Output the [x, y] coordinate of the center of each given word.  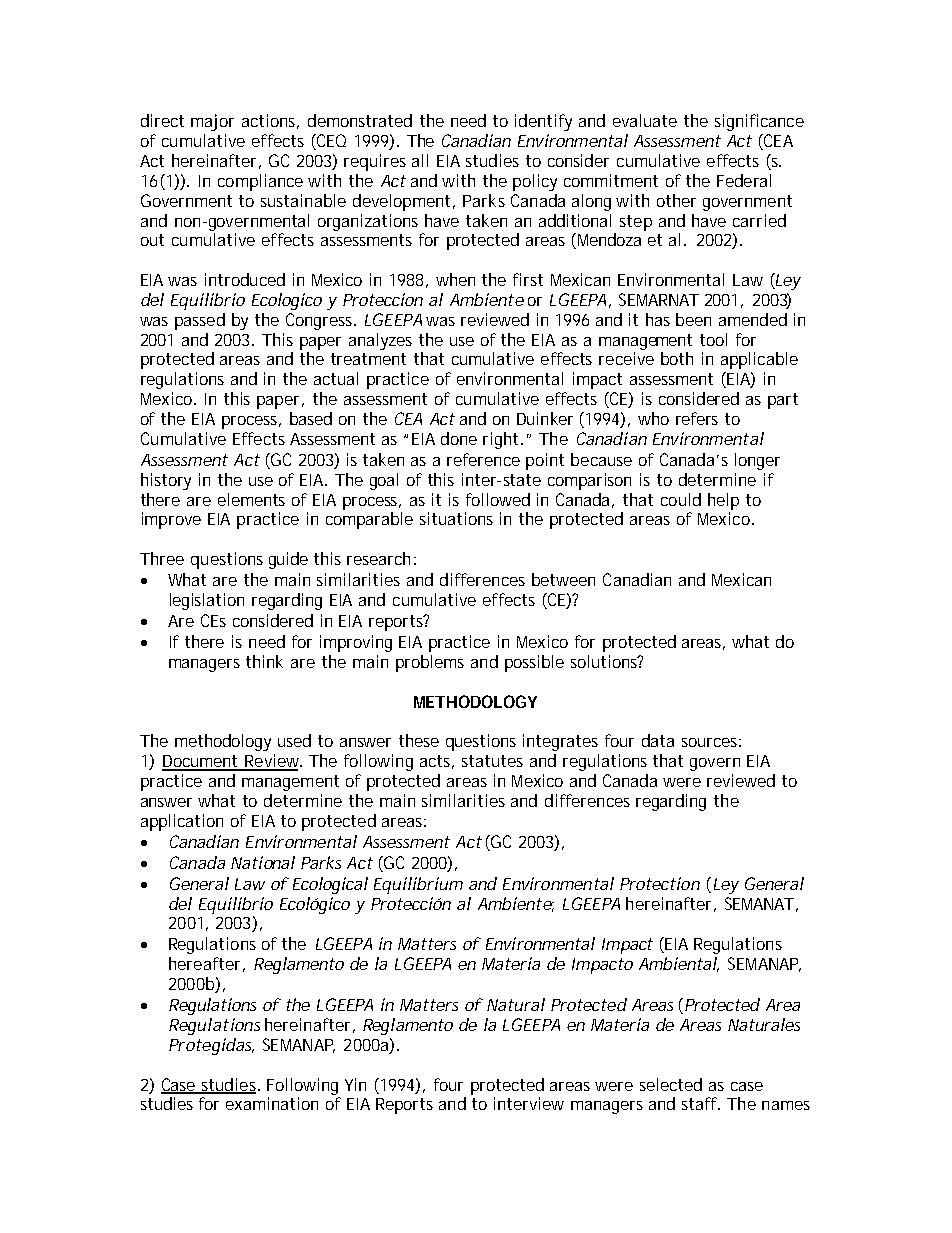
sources [709, 742]
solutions [605, 661]
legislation [207, 601]
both [677, 358]
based [311, 418]
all [420, 160]
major [212, 122]
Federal [744, 180]
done [459, 438]
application [182, 822]
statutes [492, 761]
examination [272, 1103]
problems [430, 663]
